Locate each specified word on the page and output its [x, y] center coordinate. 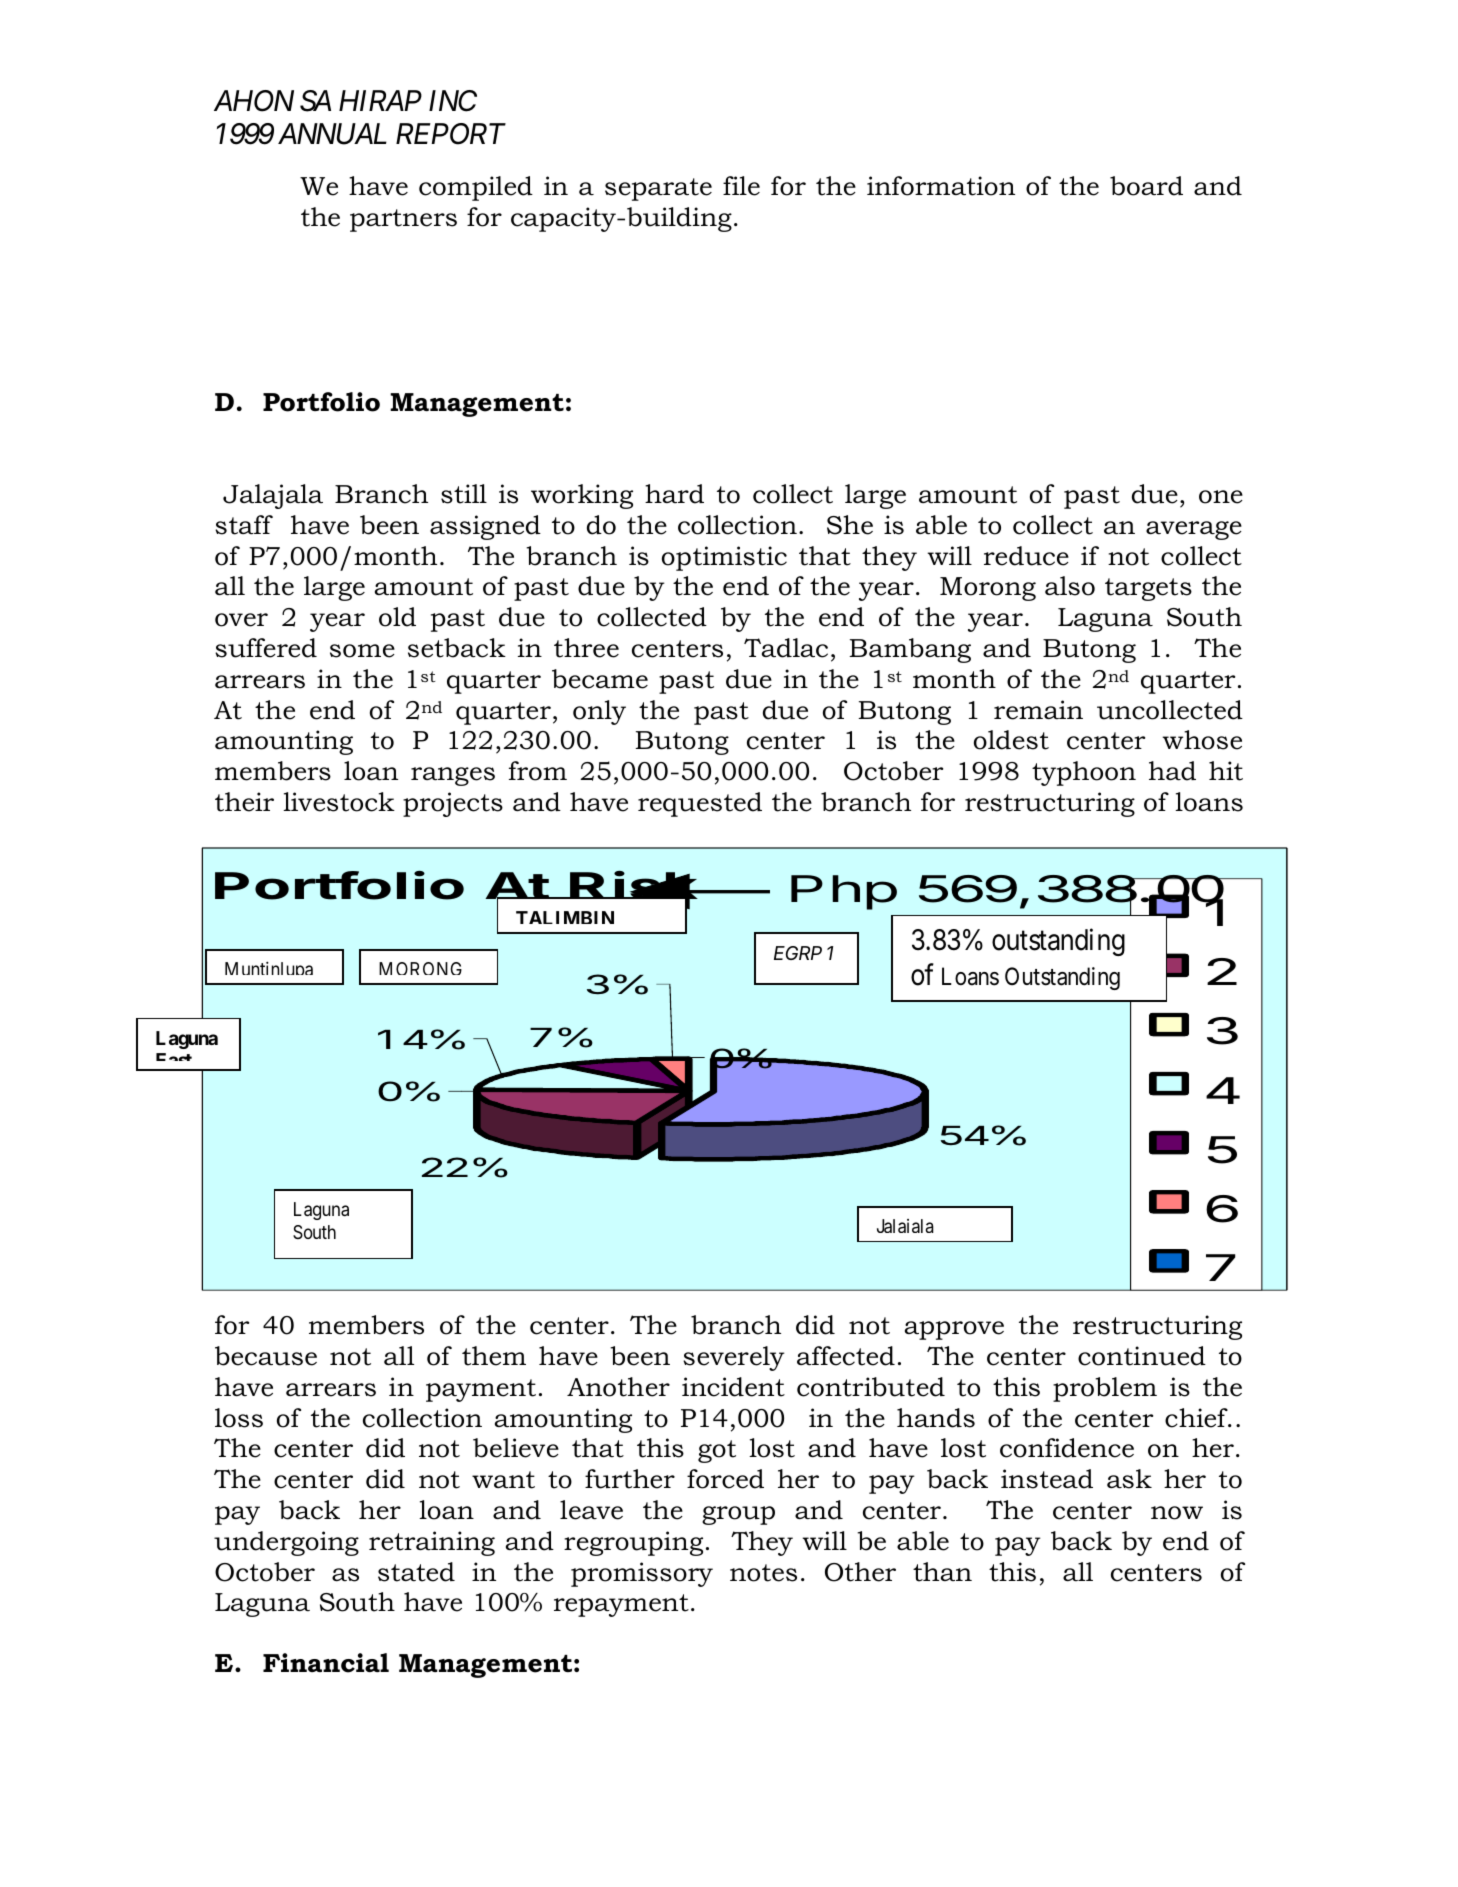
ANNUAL [332, 134]
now [1177, 1513]
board [1146, 186]
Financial [326, 1663]
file [741, 186]
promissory [642, 1574]
